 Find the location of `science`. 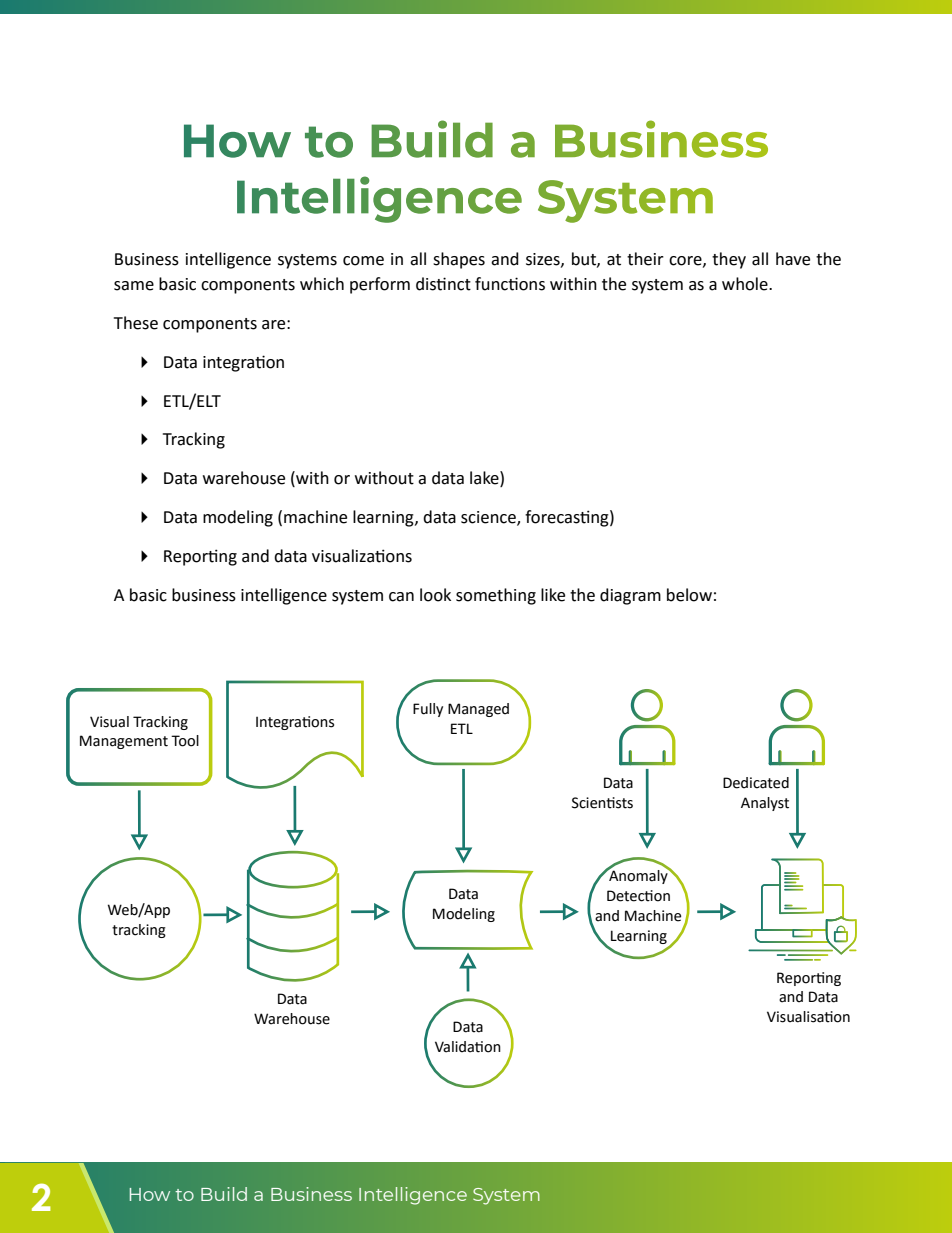

science is located at coordinates (489, 518).
